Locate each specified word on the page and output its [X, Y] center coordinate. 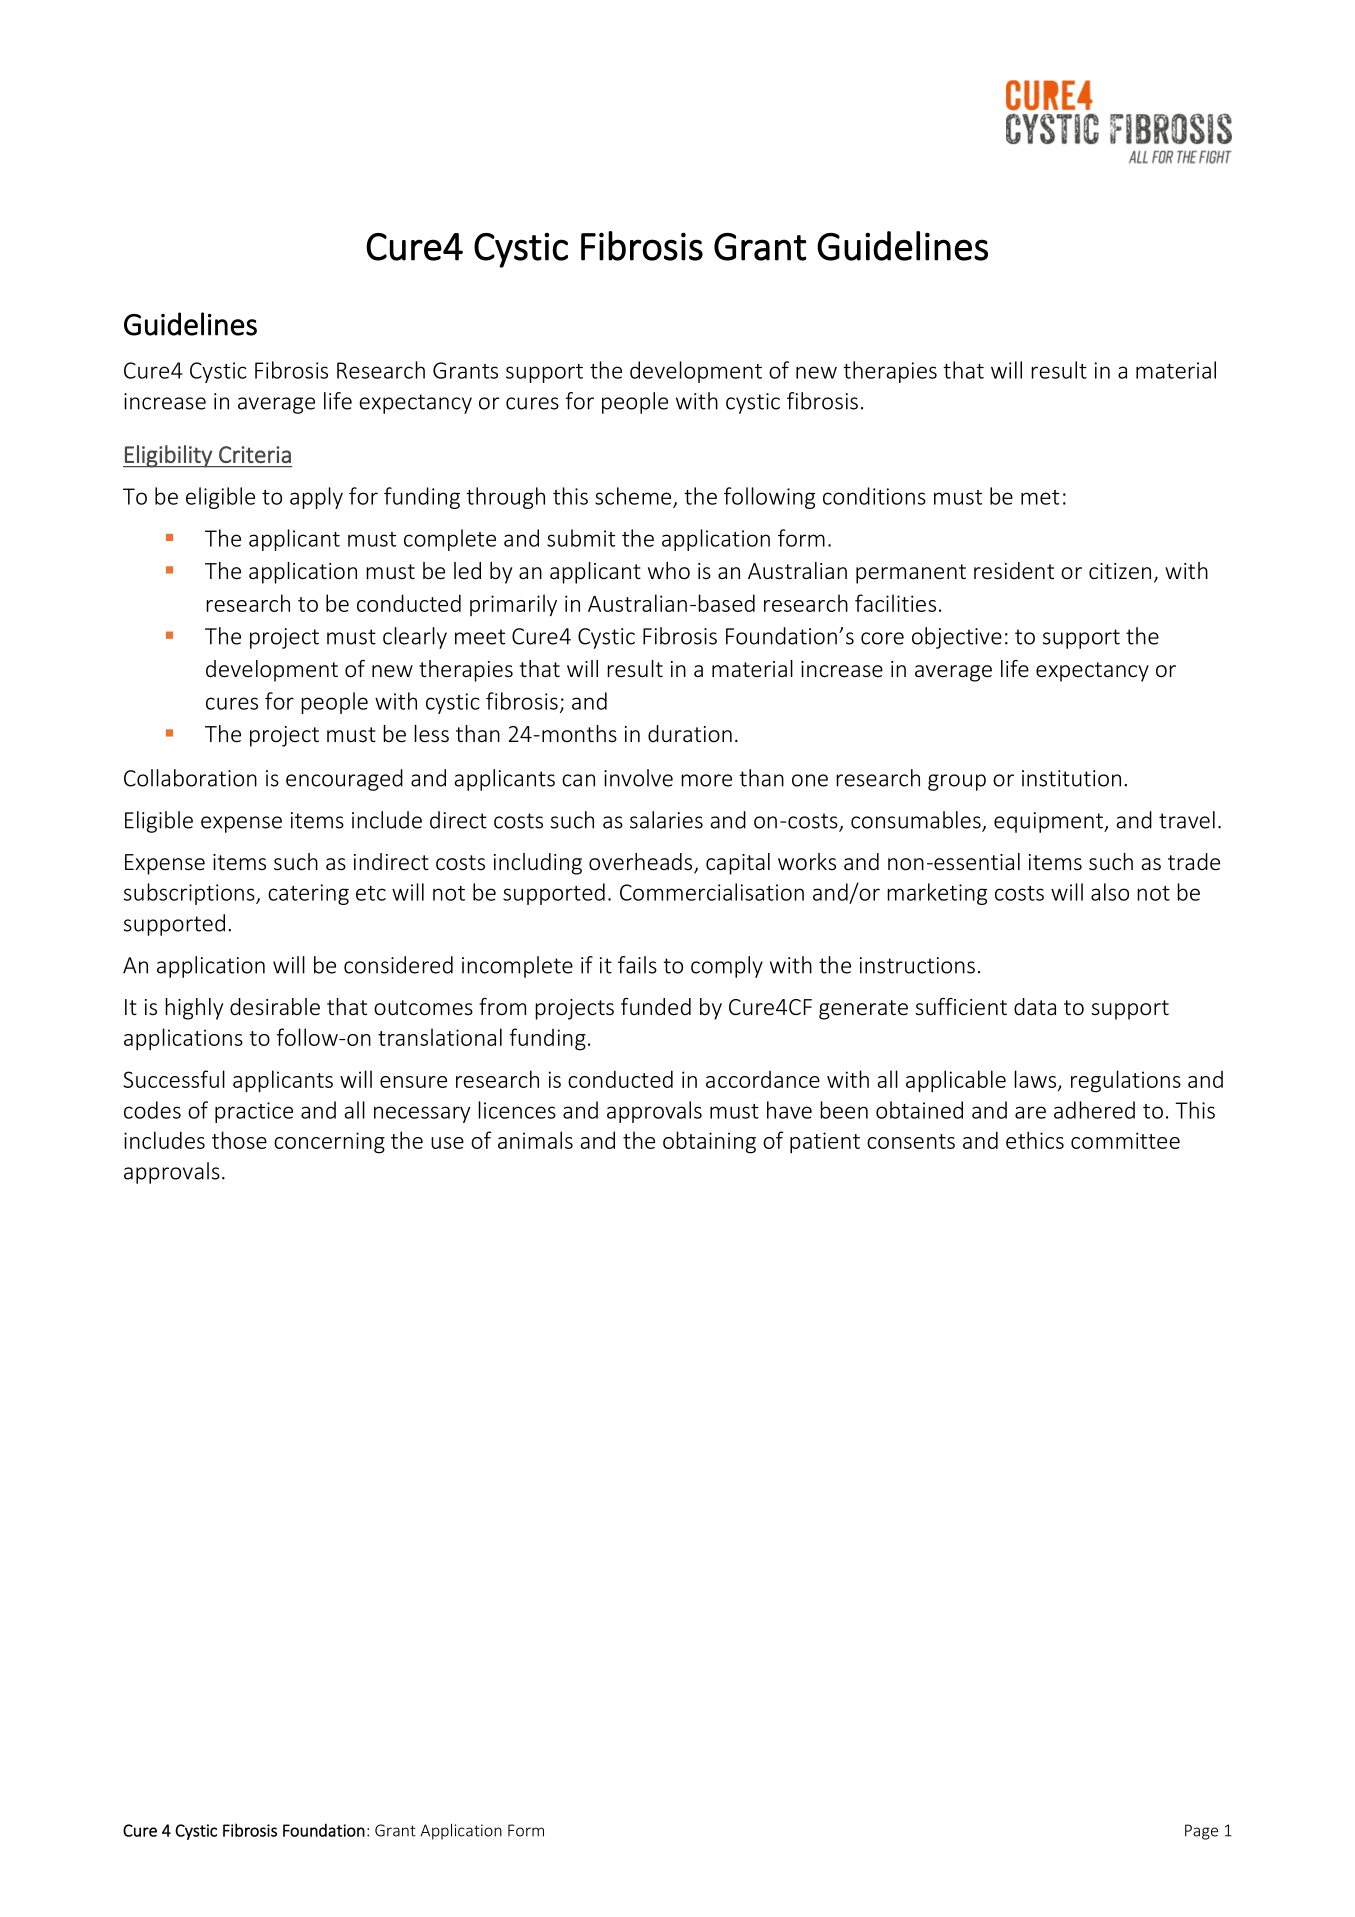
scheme [633, 496]
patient [825, 1143]
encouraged [344, 780]
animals [535, 1140]
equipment [1050, 822]
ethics [1035, 1140]
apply [316, 498]
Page [1201, 1832]
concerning [329, 1143]
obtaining [709, 1142]
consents [911, 1141]
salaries [666, 820]
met [1040, 497]
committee [1125, 1140]
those [239, 1140]
